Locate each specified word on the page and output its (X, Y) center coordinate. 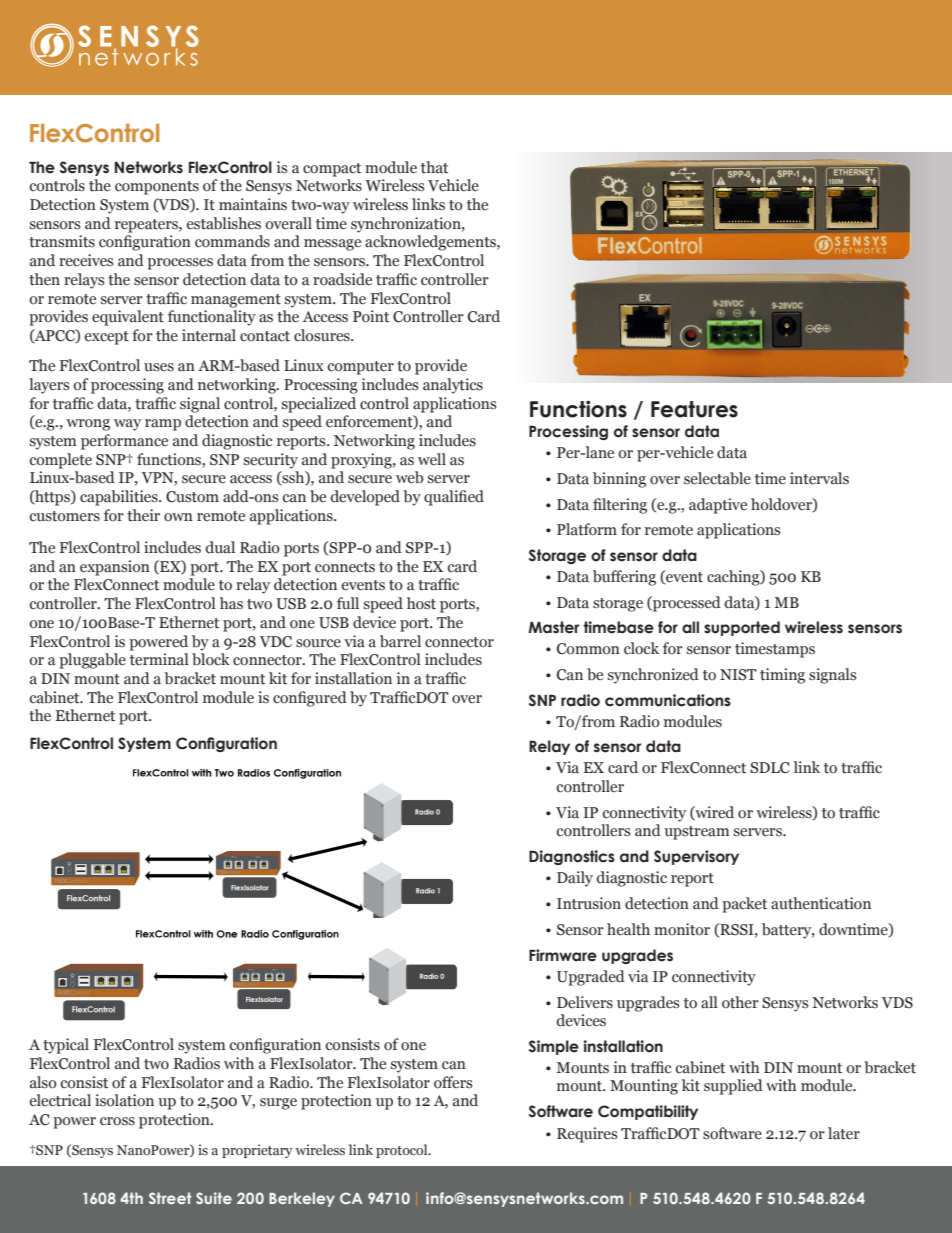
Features (694, 409)
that (434, 167)
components (157, 188)
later (844, 1133)
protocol (403, 1151)
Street (170, 1198)
